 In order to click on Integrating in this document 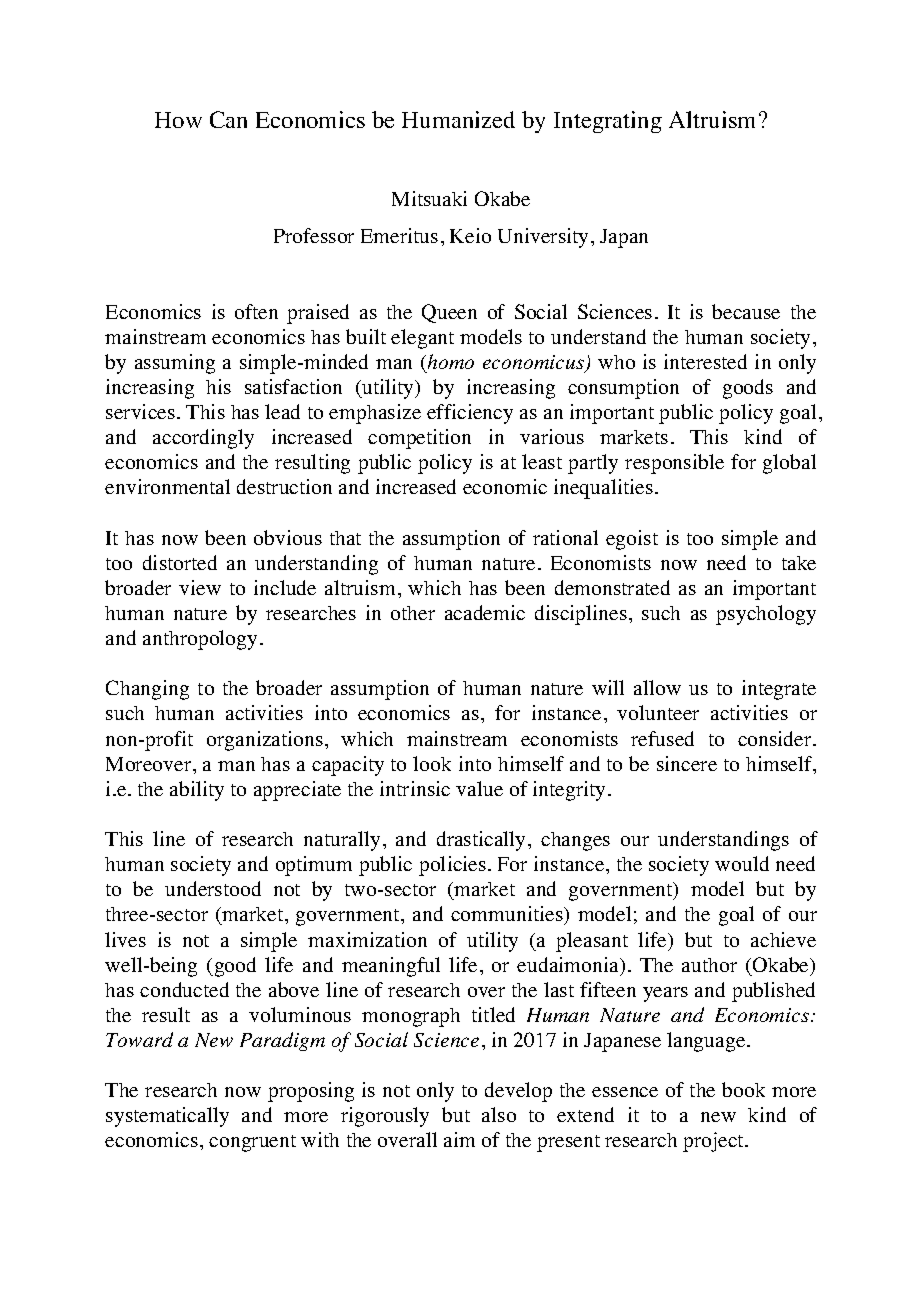, I will do `click(608, 122)`.
